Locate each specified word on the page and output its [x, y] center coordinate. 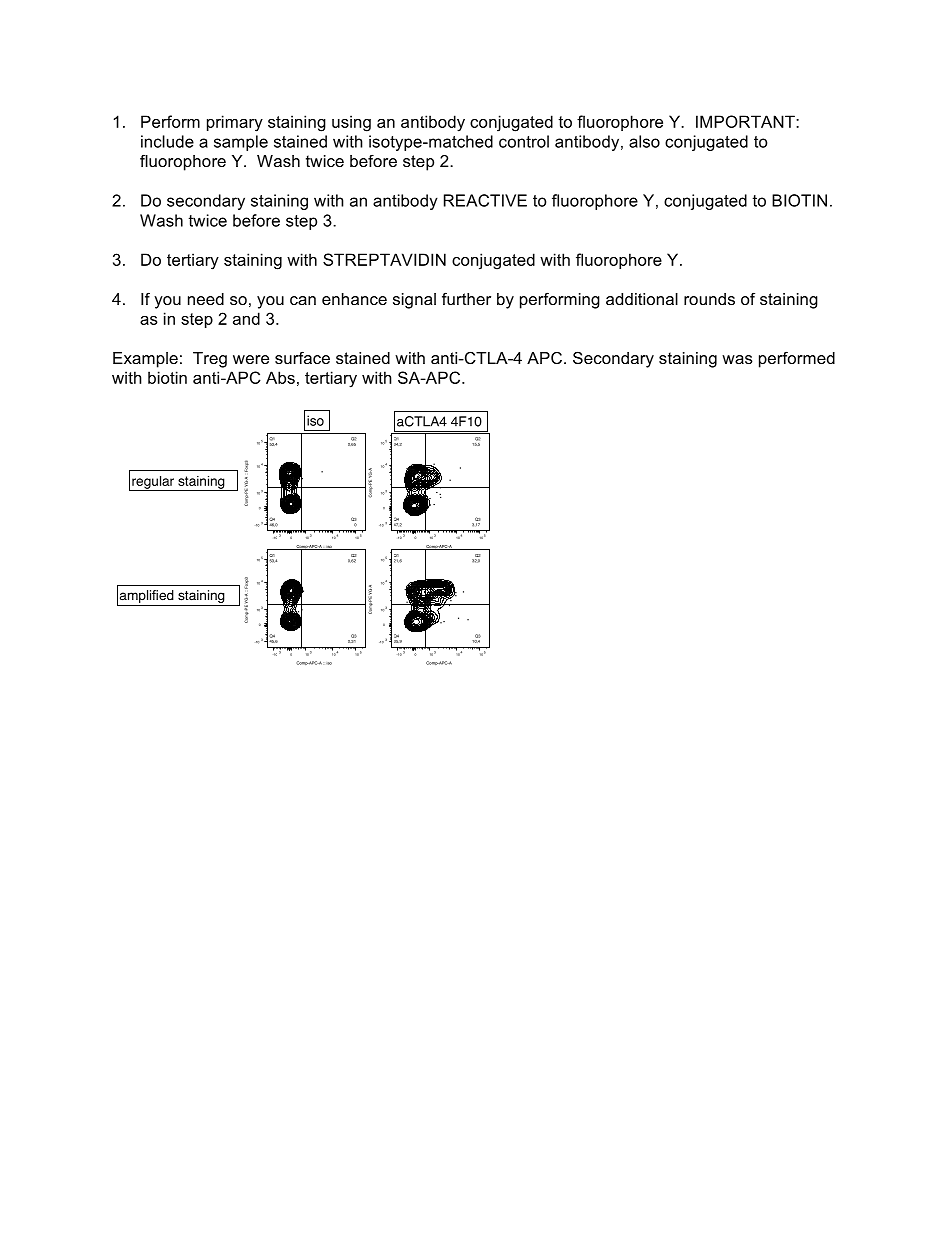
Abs [280, 377]
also [644, 141]
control [524, 141]
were [251, 359]
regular [153, 483]
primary [235, 123]
